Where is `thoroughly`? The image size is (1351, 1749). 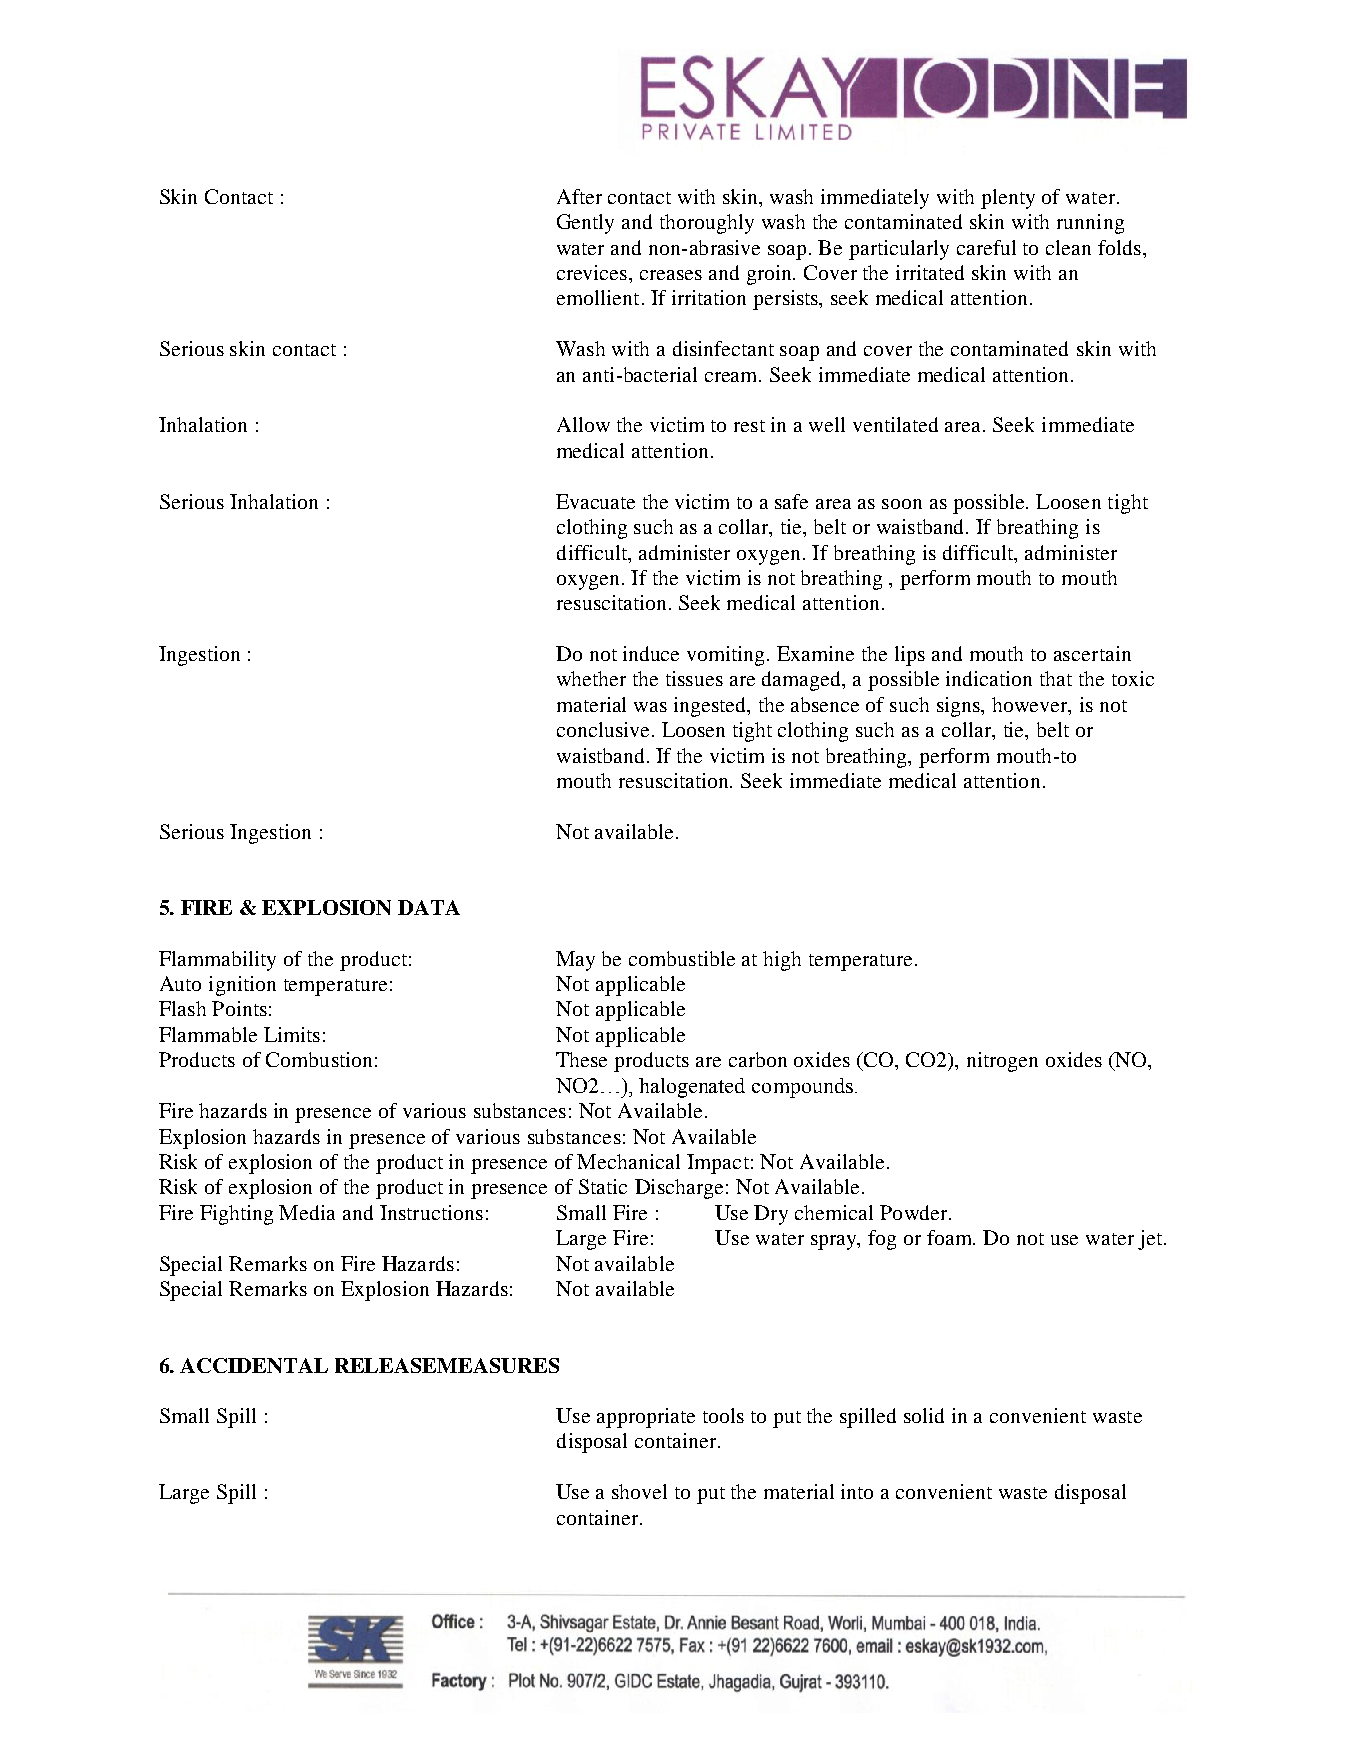
thoroughly is located at coordinates (707, 224).
